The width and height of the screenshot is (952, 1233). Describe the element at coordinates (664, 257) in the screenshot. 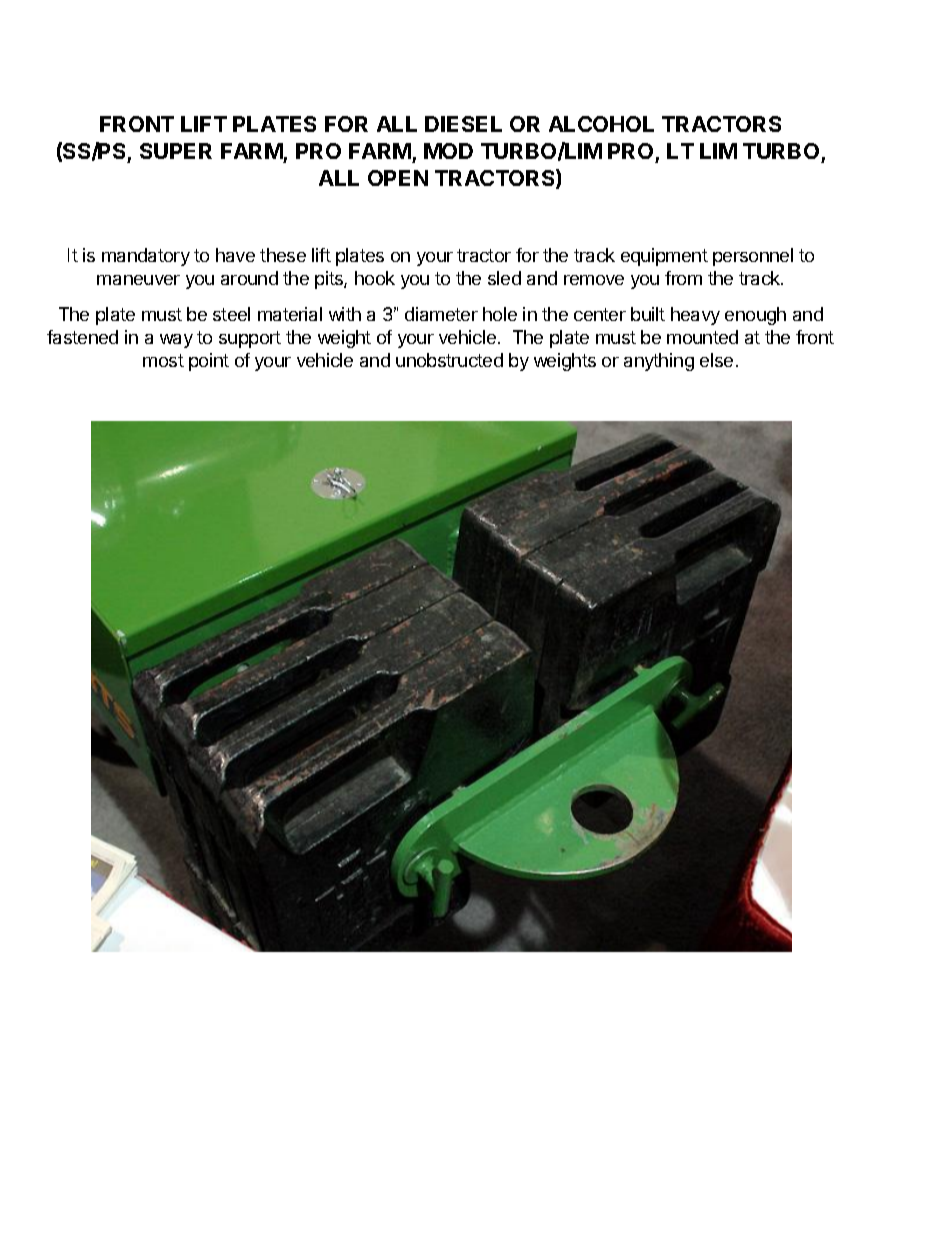

I see `equipment` at that location.
